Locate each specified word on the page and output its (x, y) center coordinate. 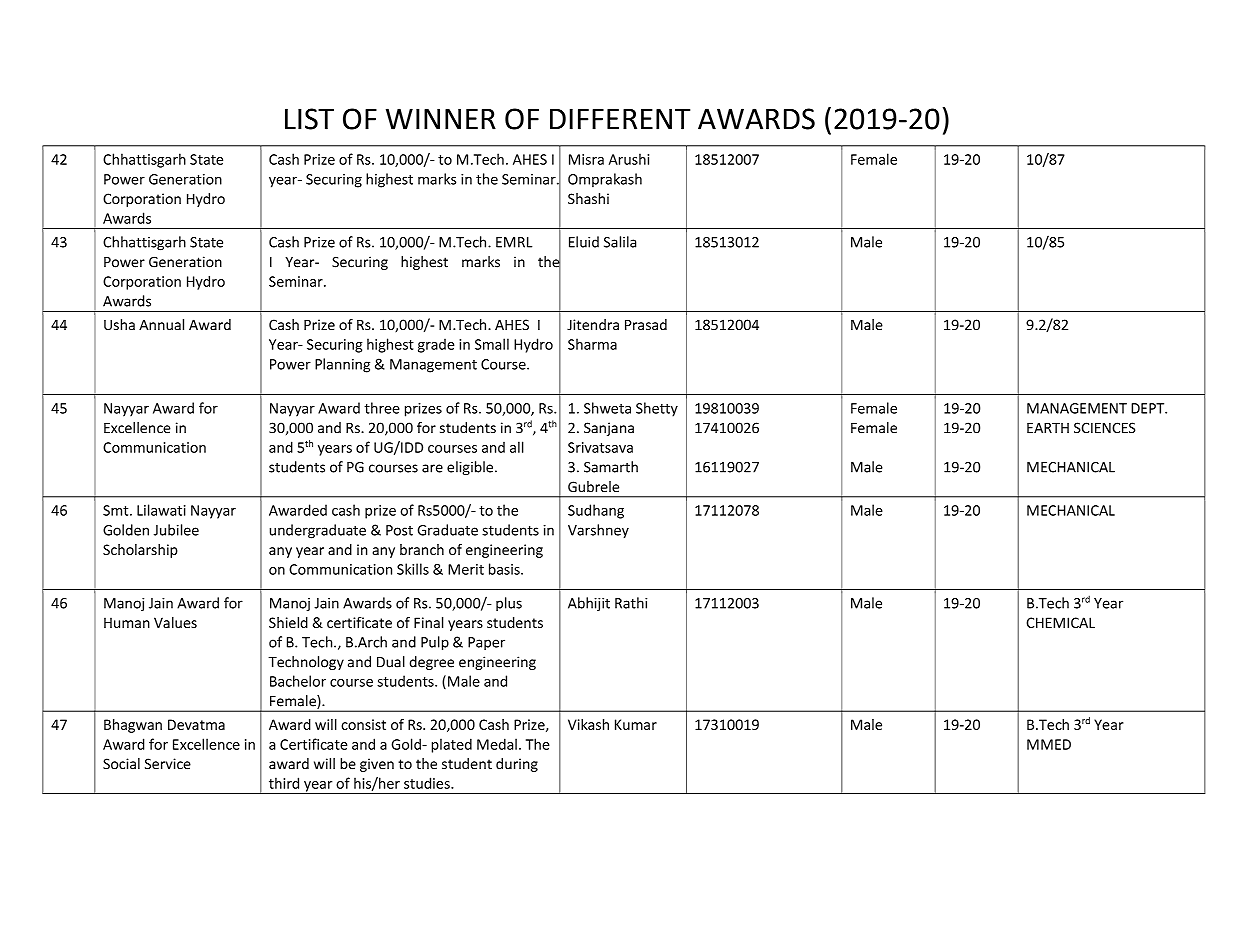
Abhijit (589, 604)
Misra (586, 159)
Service (168, 764)
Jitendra (593, 324)
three (382, 408)
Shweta (607, 408)
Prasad (646, 324)
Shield (288, 622)
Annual (161, 324)
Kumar (636, 724)
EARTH (1048, 428)
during (517, 765)
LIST (309, 119)
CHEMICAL (1060, 622)
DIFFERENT (620, 119)
